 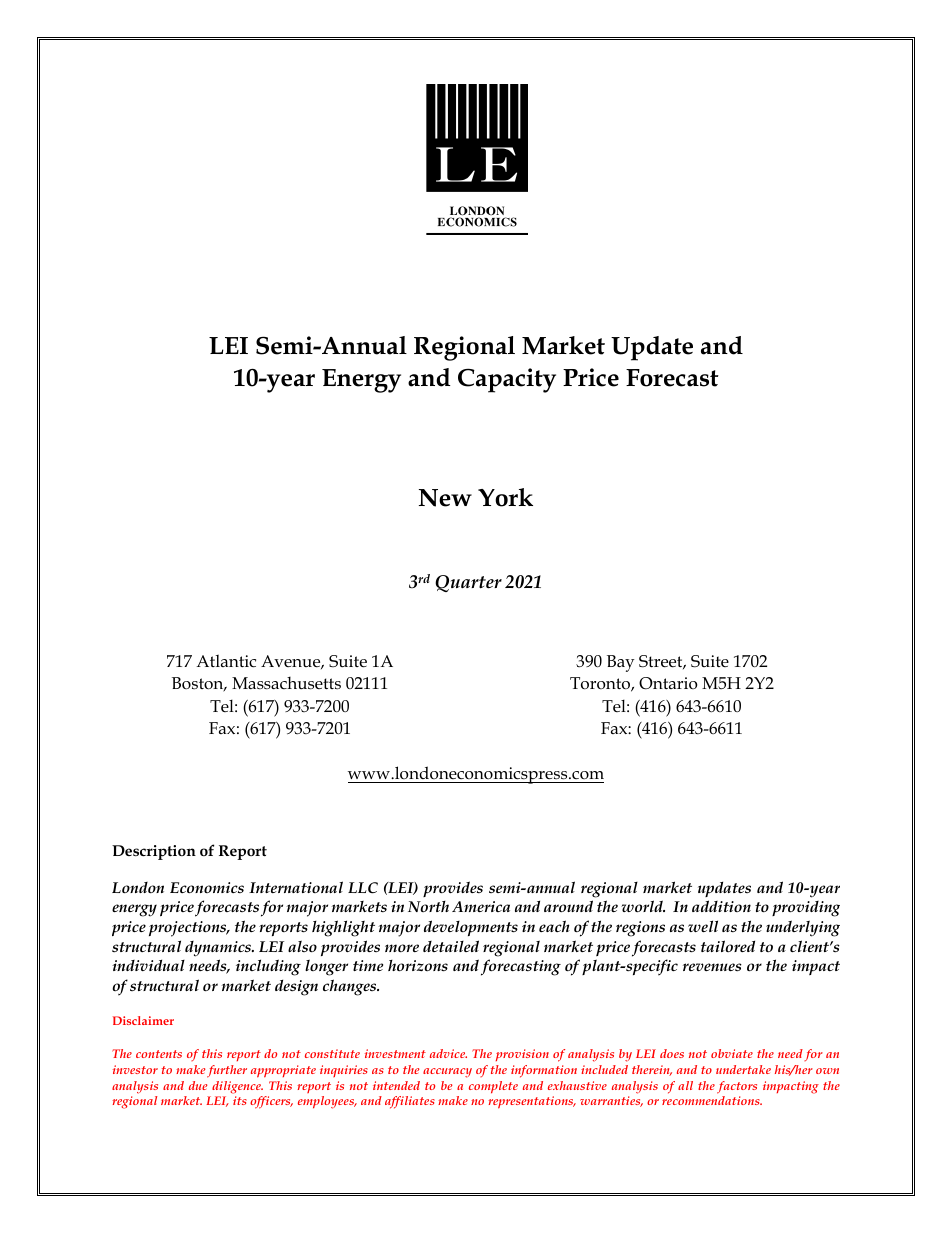 What do you see at coordinates (445, 498) in the image?
I see `New` at bounding box center [445, 498].
